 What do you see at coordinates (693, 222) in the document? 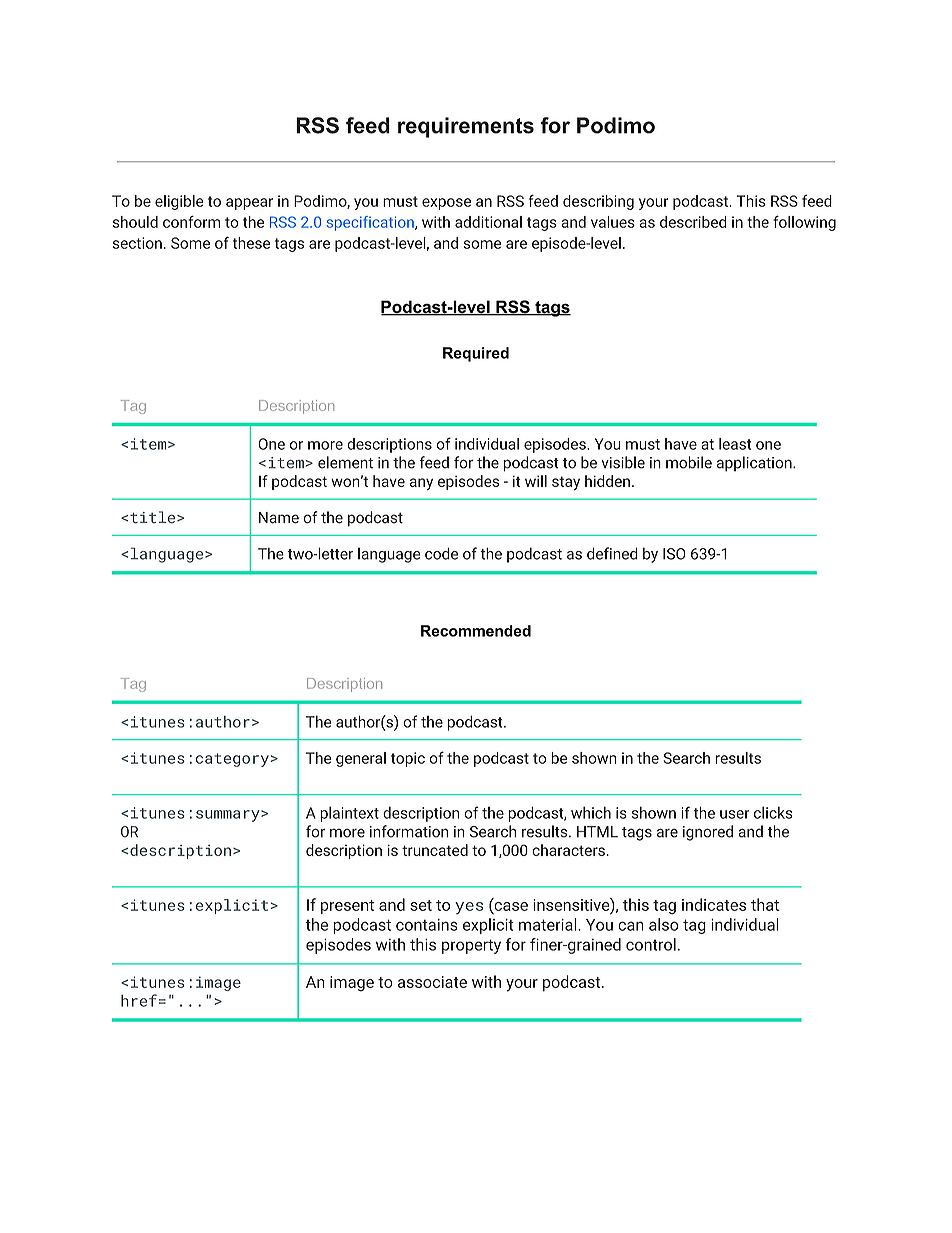
I see `described` at bounding box center [693, 222].
